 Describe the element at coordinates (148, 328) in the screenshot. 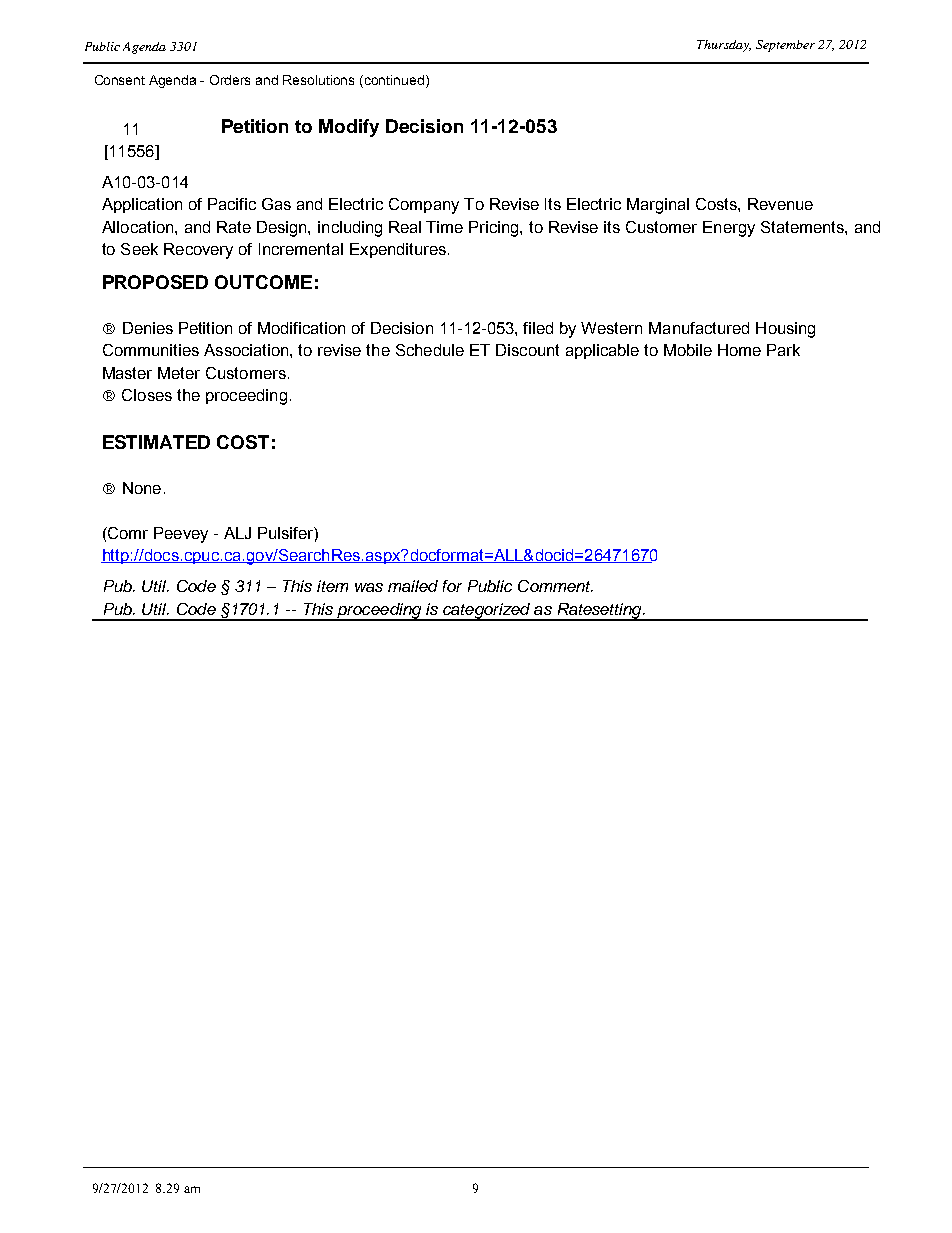

I see `Denies` at that location.
